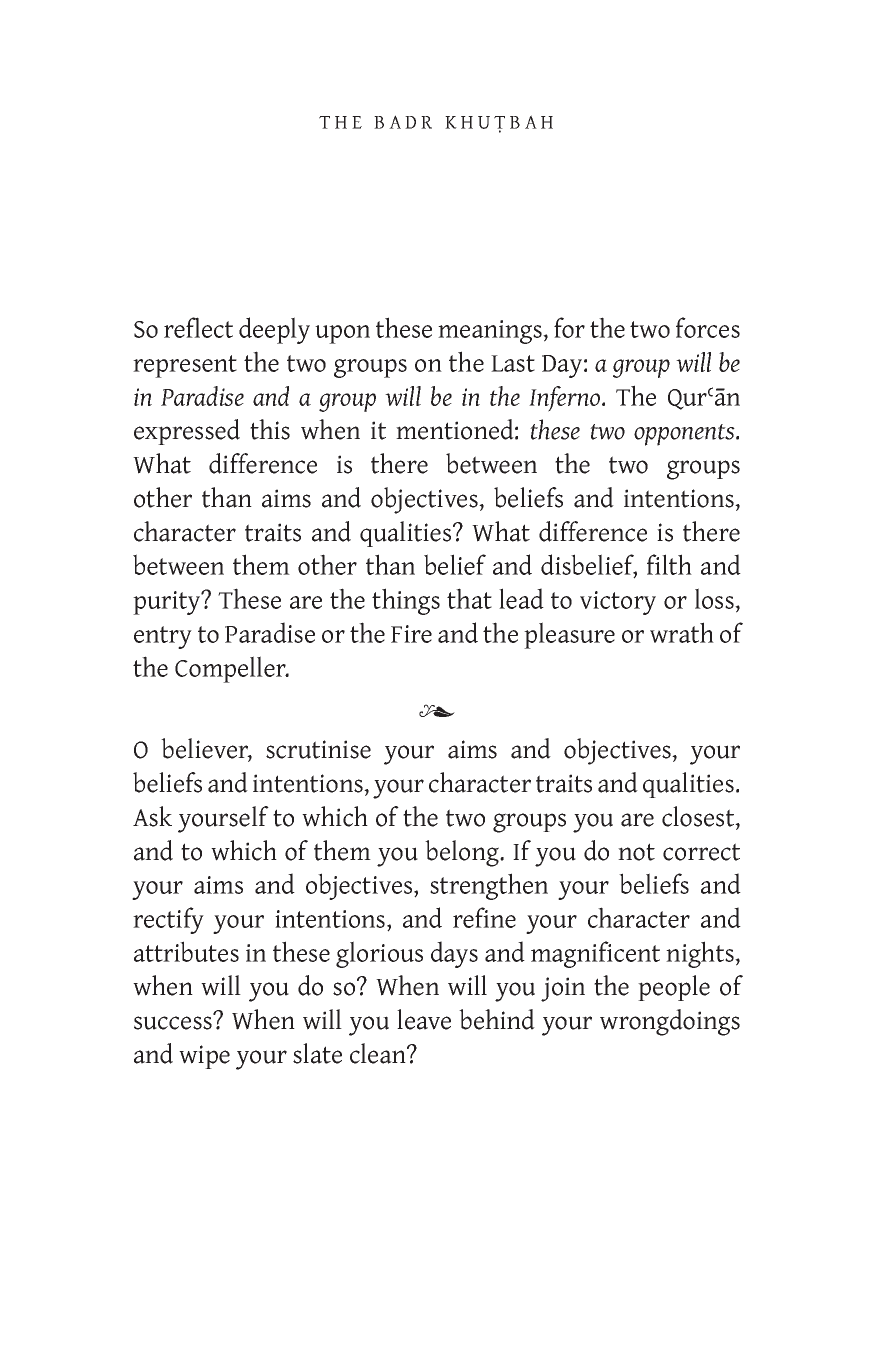  Describe the element at coordinates (531, 122) in the image. I see `bah` at that location.
